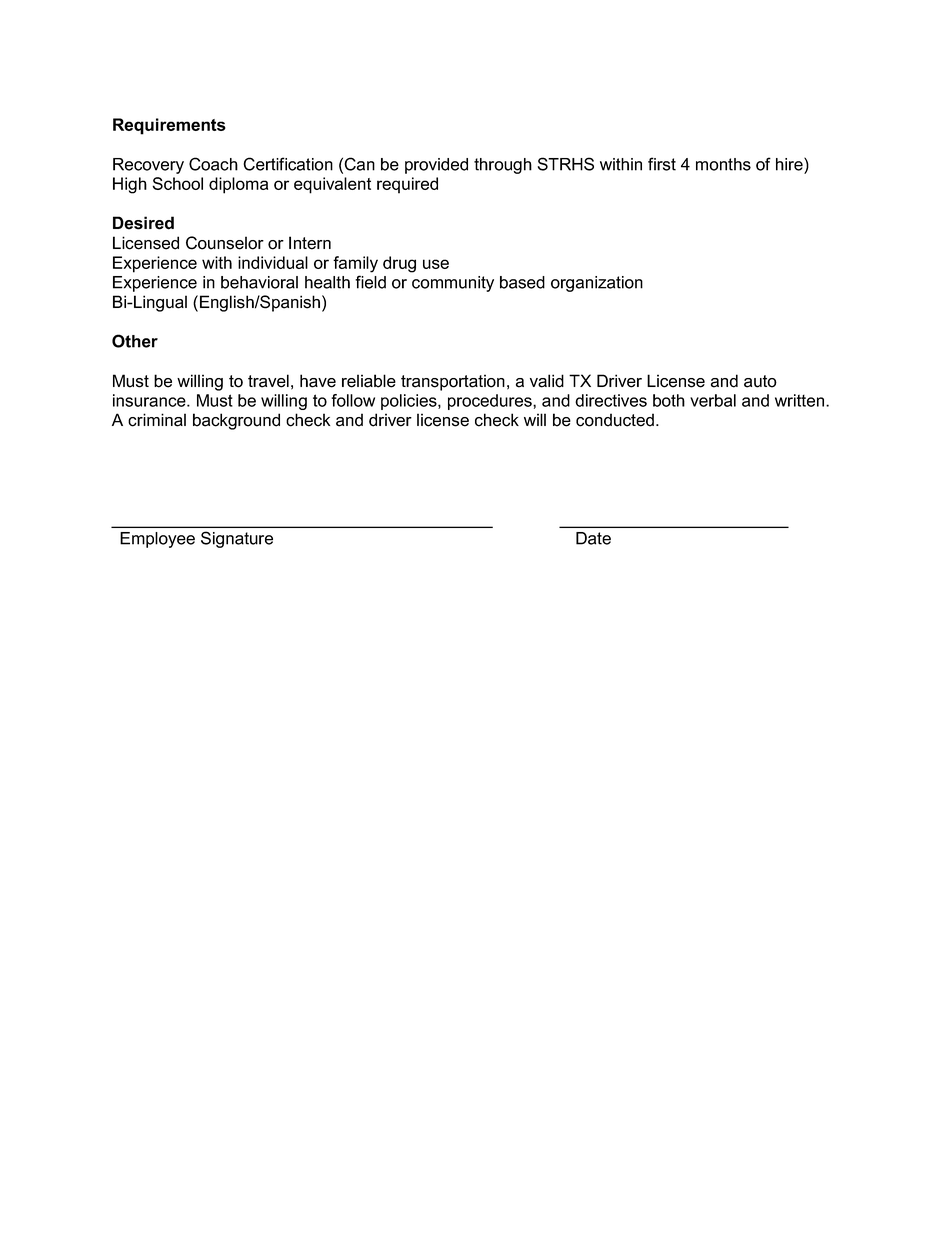 The width and height of the screenshot is (952, 1233). I want to click on community, so click(453, 284).
